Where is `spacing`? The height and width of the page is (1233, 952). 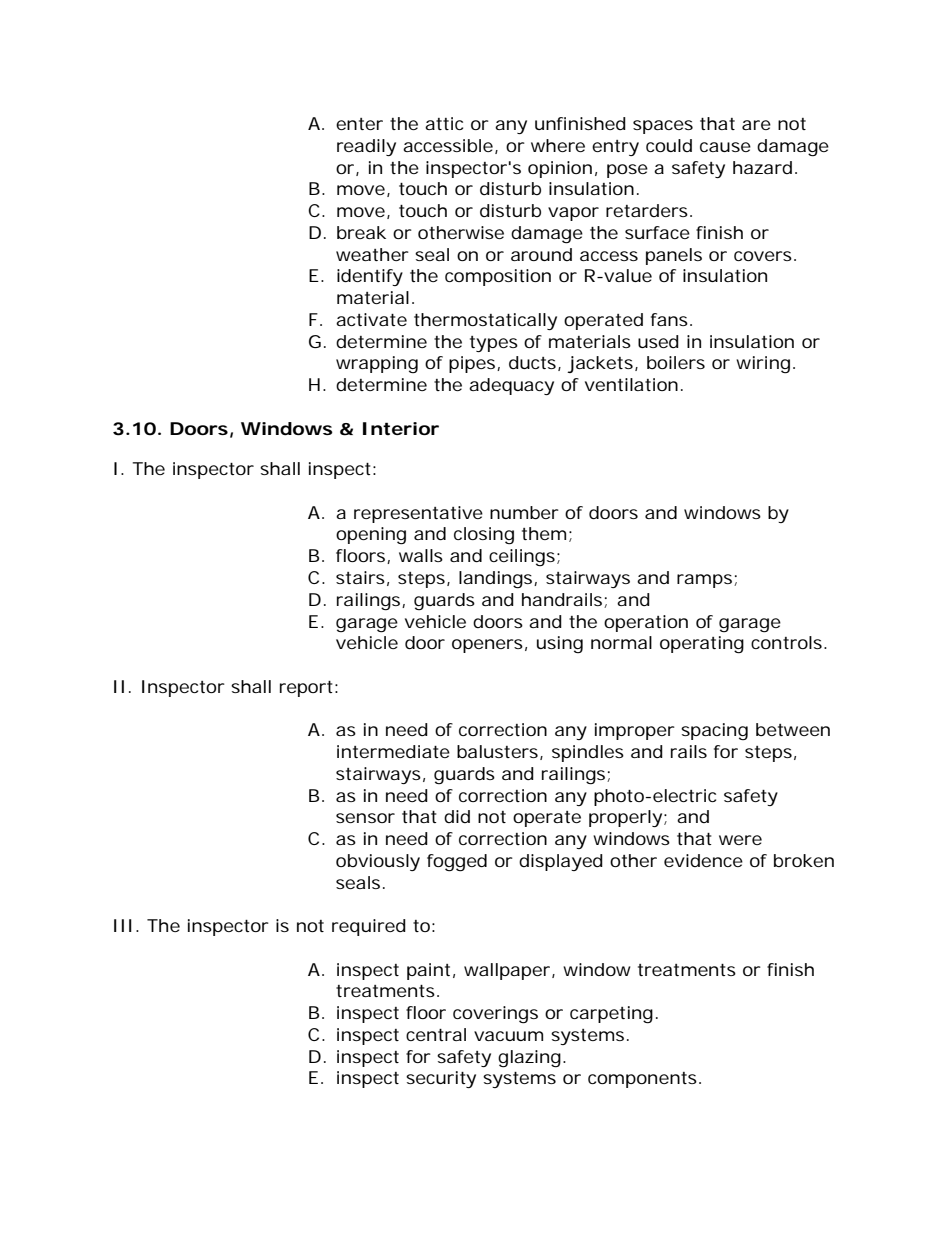
spacing is located at coordinates (714, 731).
